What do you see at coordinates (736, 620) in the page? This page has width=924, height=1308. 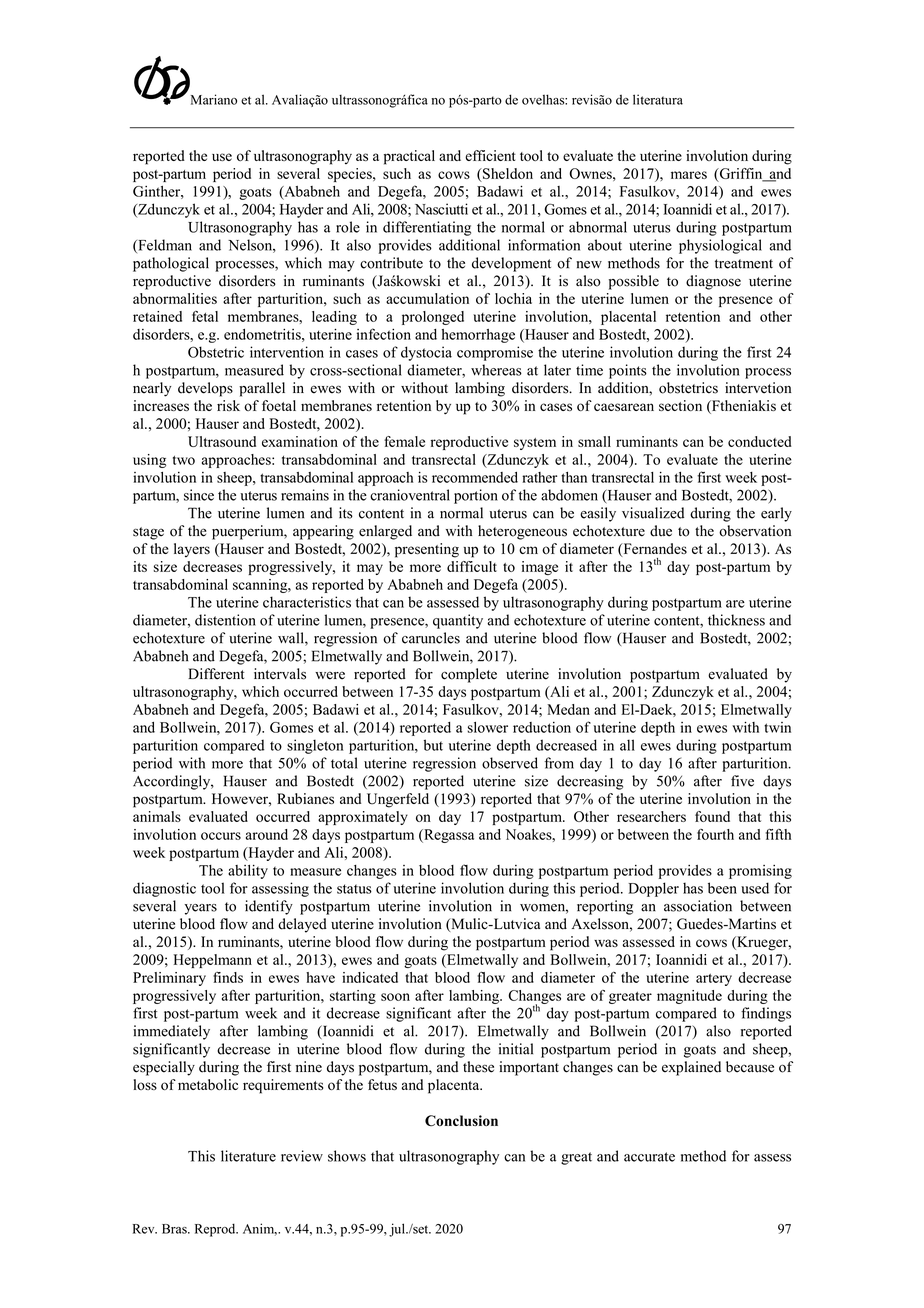 I see `thickness` at bounding box center [736, 620].
